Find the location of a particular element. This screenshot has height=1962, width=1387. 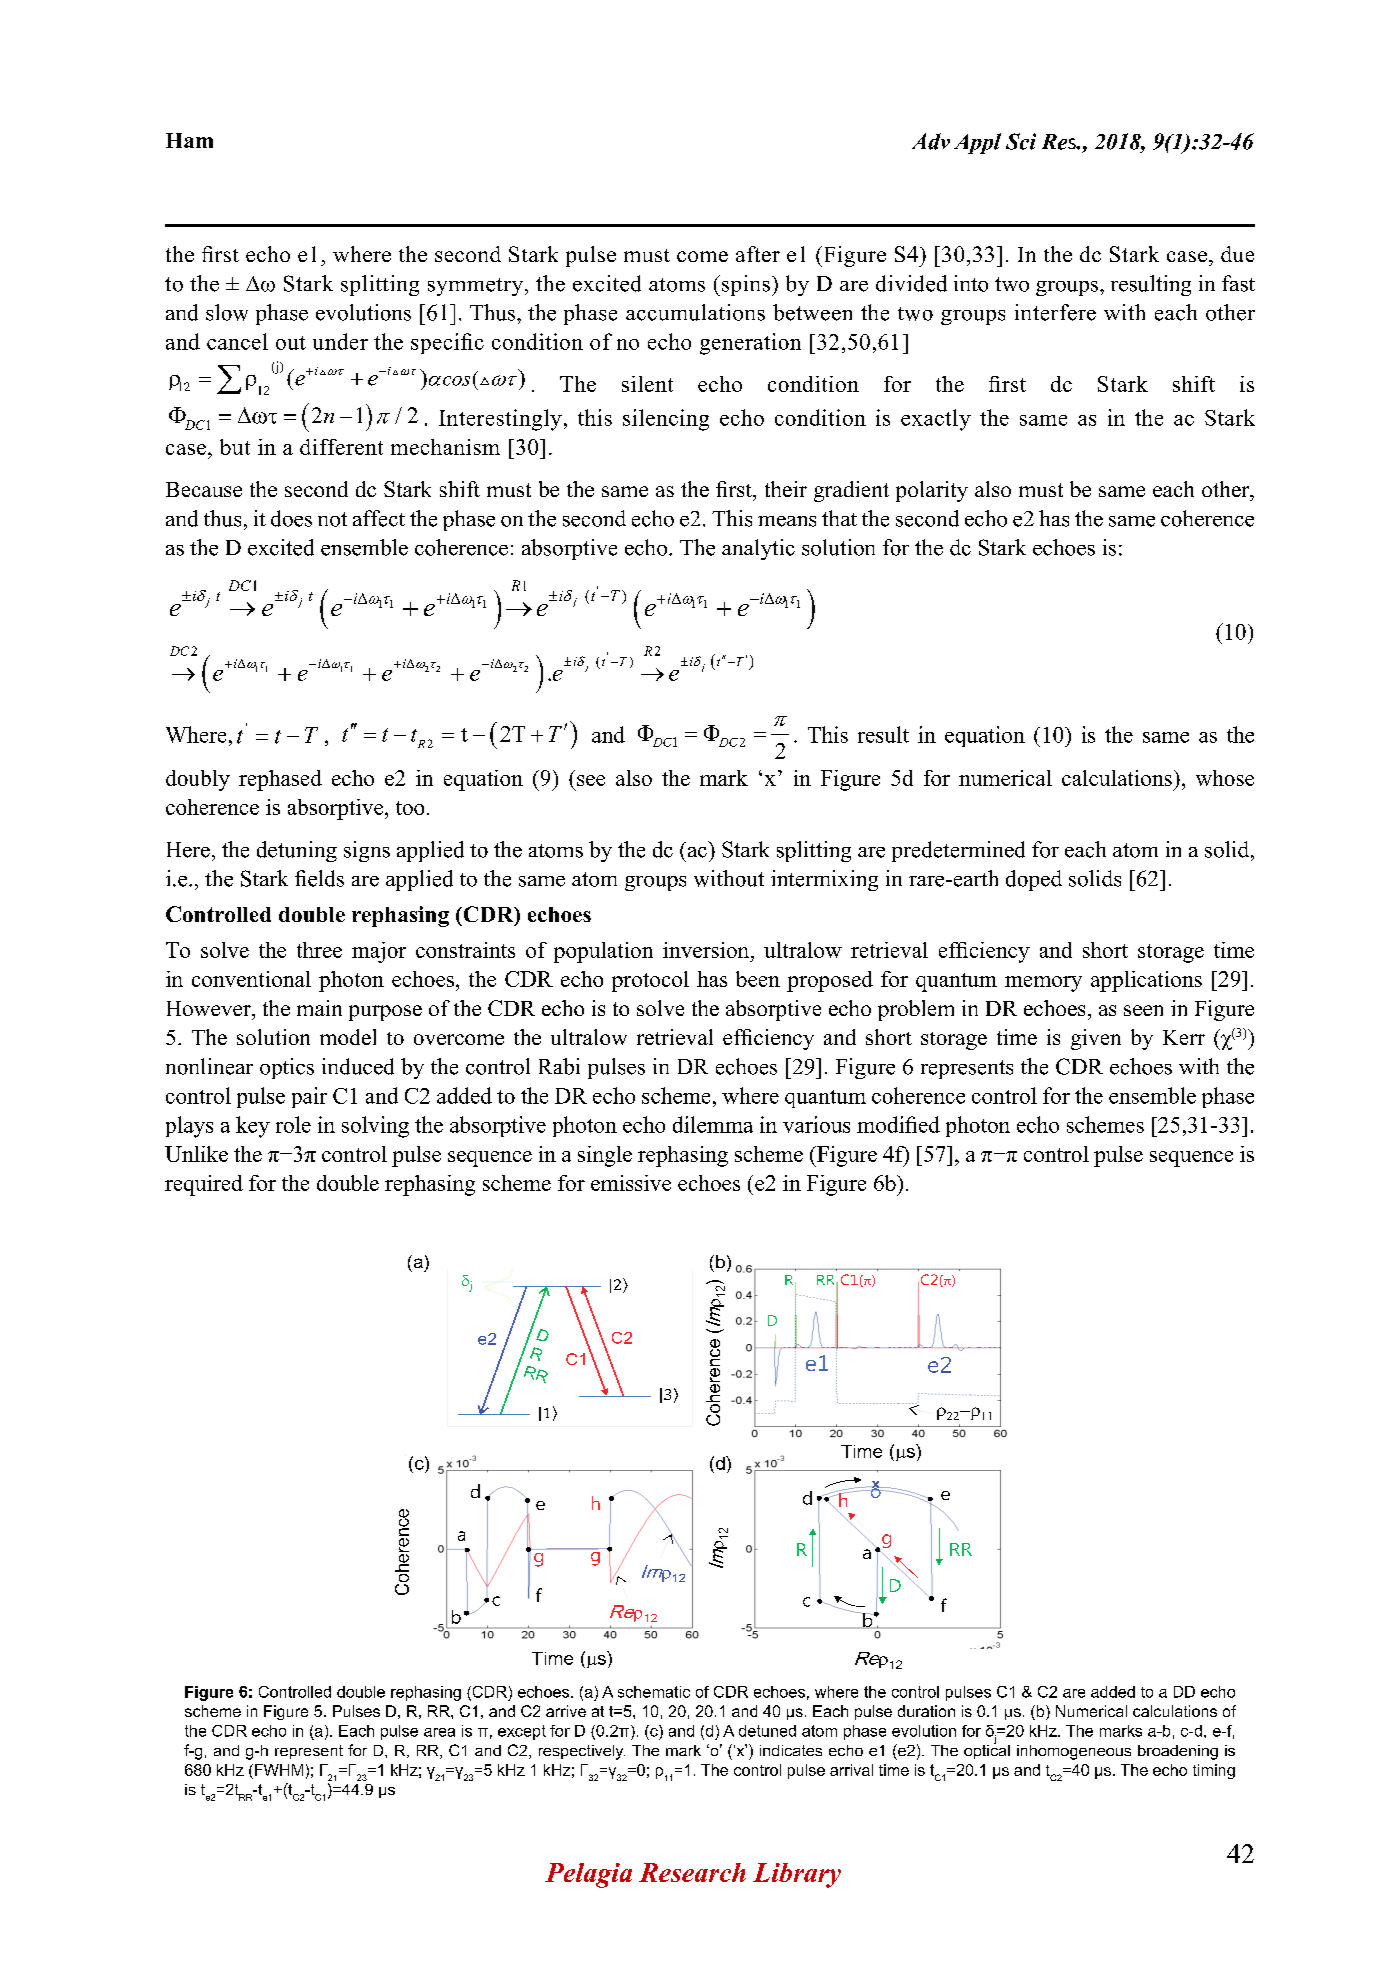

after is located at coordinates (758, 254).
